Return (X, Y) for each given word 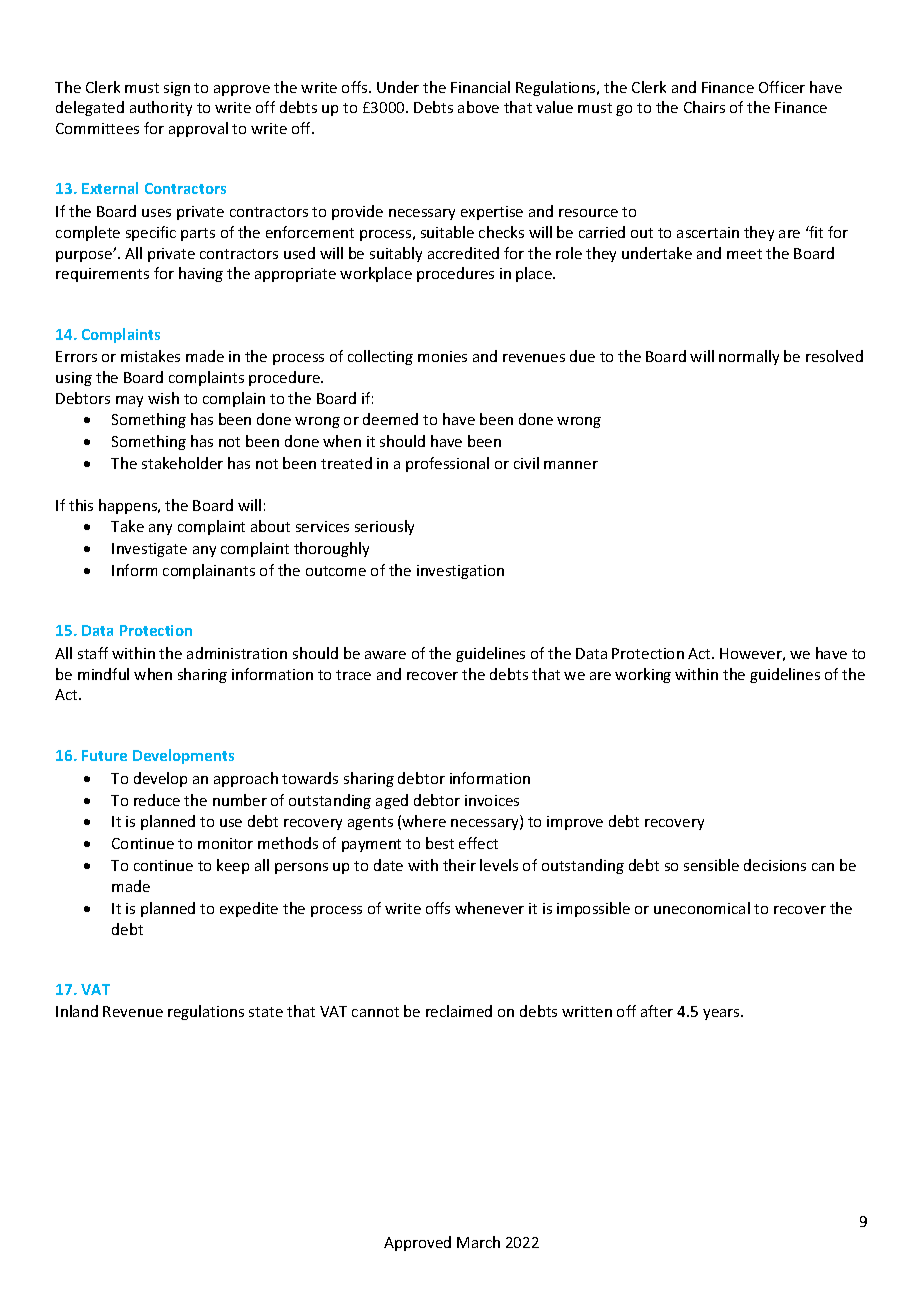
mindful (103, 674)
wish (163, 398)
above (478, 107)
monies (442, 356)
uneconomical (702, 908)
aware (385, 655)
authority (161, 108)
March (478, 1242)
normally (749, 357)
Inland (77, 1011)
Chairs (704, 107)
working (643, 675)
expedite (249, 909)
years (722, 1014)
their (459, 865)
